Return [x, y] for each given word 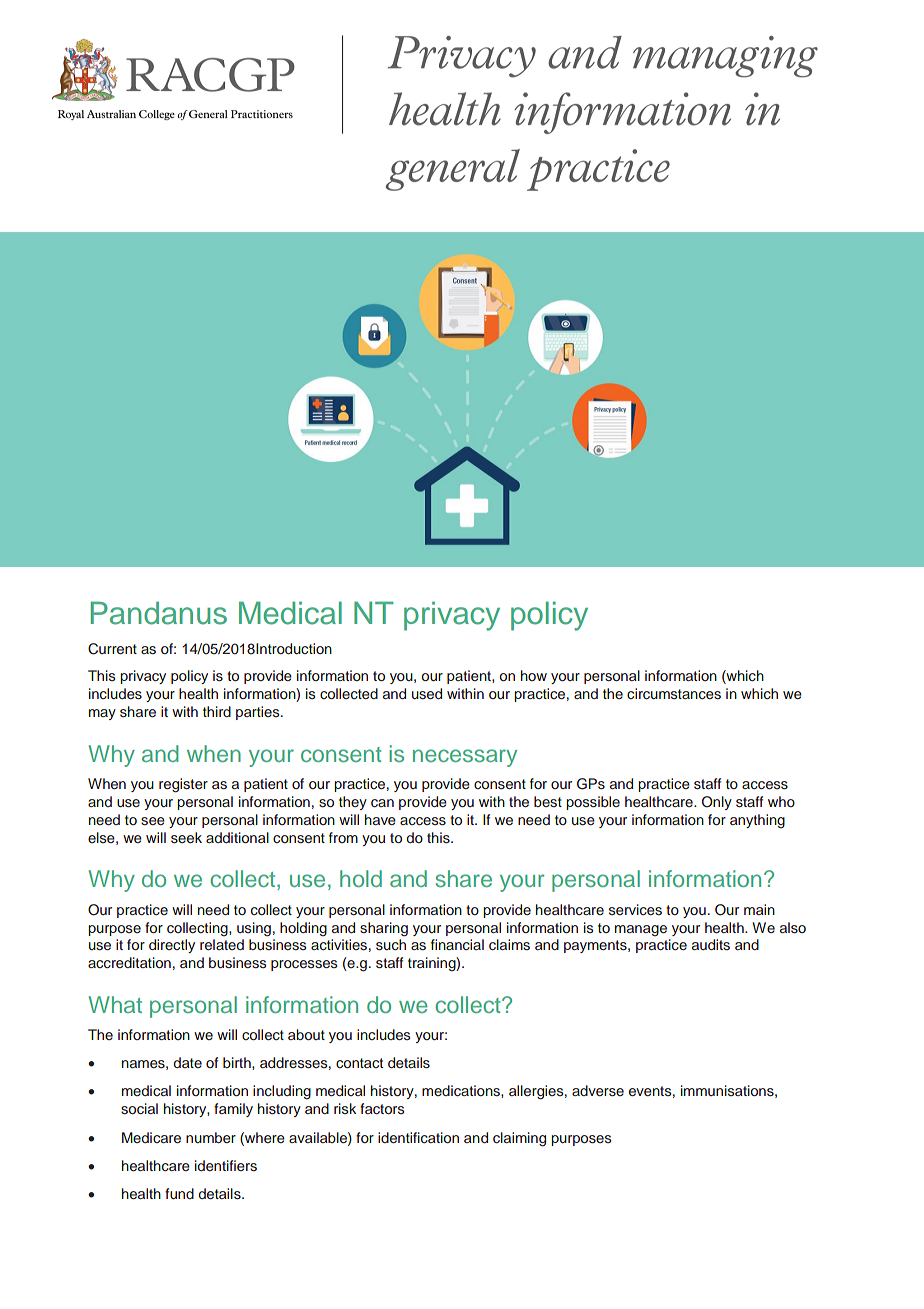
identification [418, 1137]
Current [112, 649]
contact [359, 1063]
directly [172, 946]
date [187, 1062]
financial [457, 944]
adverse [598, 1091]
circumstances [674, 694]
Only [717, 803]
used [427, 694]
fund [179, 1193]
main [759, 909]
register [183, 785]
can [382, 803]
